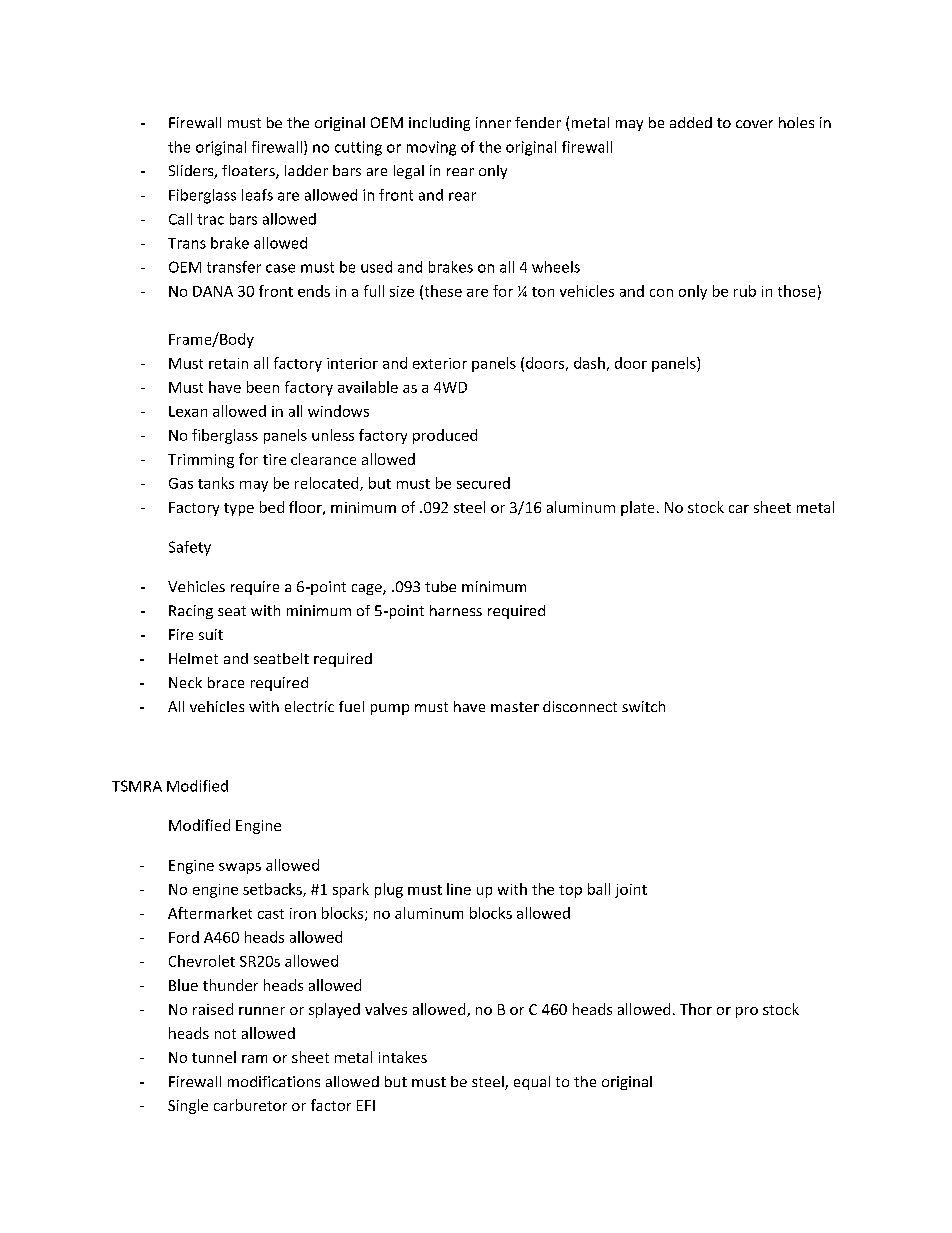 The width and height of the screenshot is (952, 1233). I want to click on plate, so click(637, 508).
